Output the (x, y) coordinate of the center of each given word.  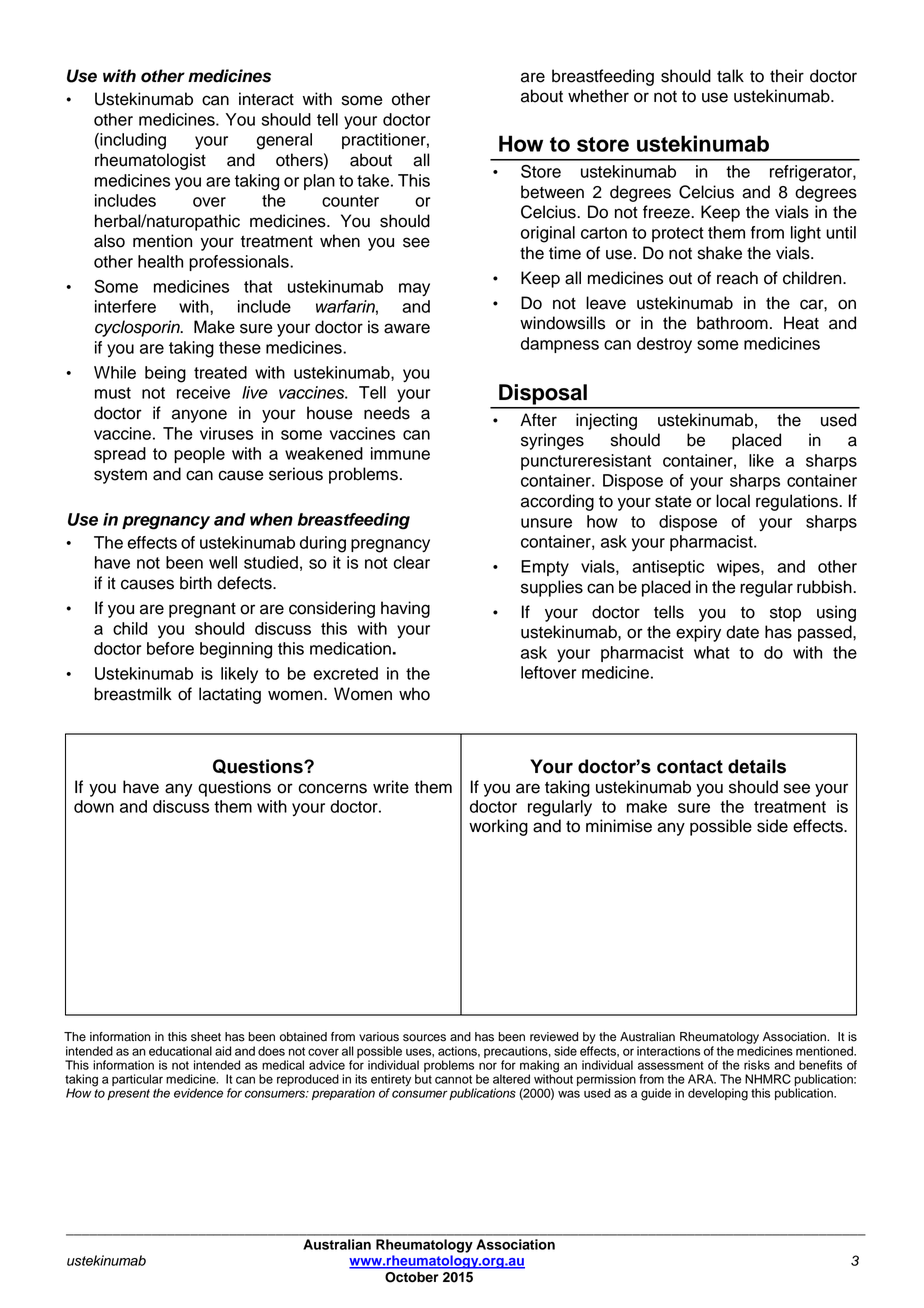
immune (400, 453)
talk (730, 76)
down (94, 806)
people (199, 455)
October (411, 1277)
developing (718, 1094)
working (498, 827)
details (757, 766)
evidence (198, 1093)
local (733, 501)
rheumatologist (150, 161)
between (552, 192)
